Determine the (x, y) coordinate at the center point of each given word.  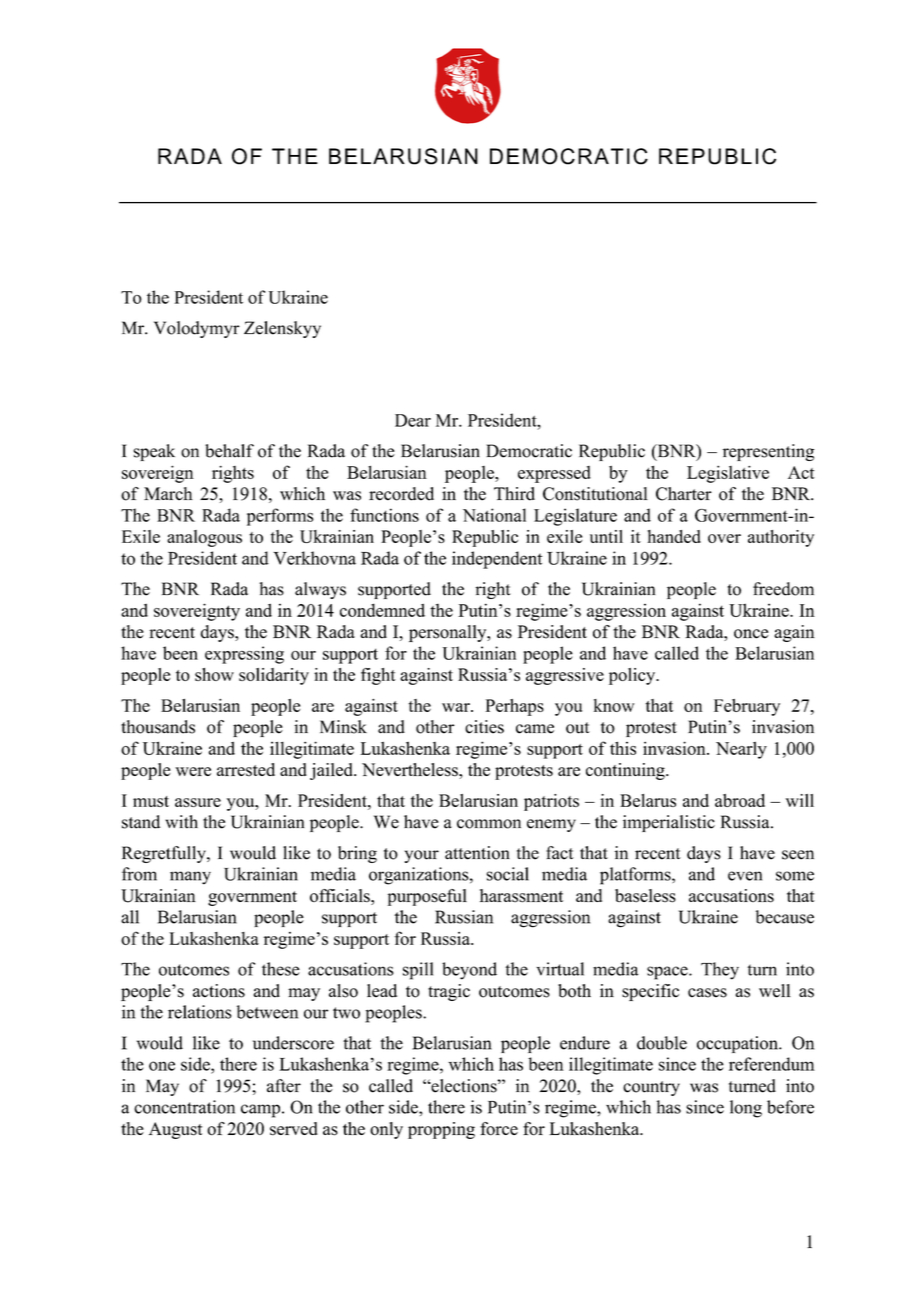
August (175, 1130)
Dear (413, 420)
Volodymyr (197, 329)
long (746, 1109)
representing (768, 452)
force (499, 1129)
